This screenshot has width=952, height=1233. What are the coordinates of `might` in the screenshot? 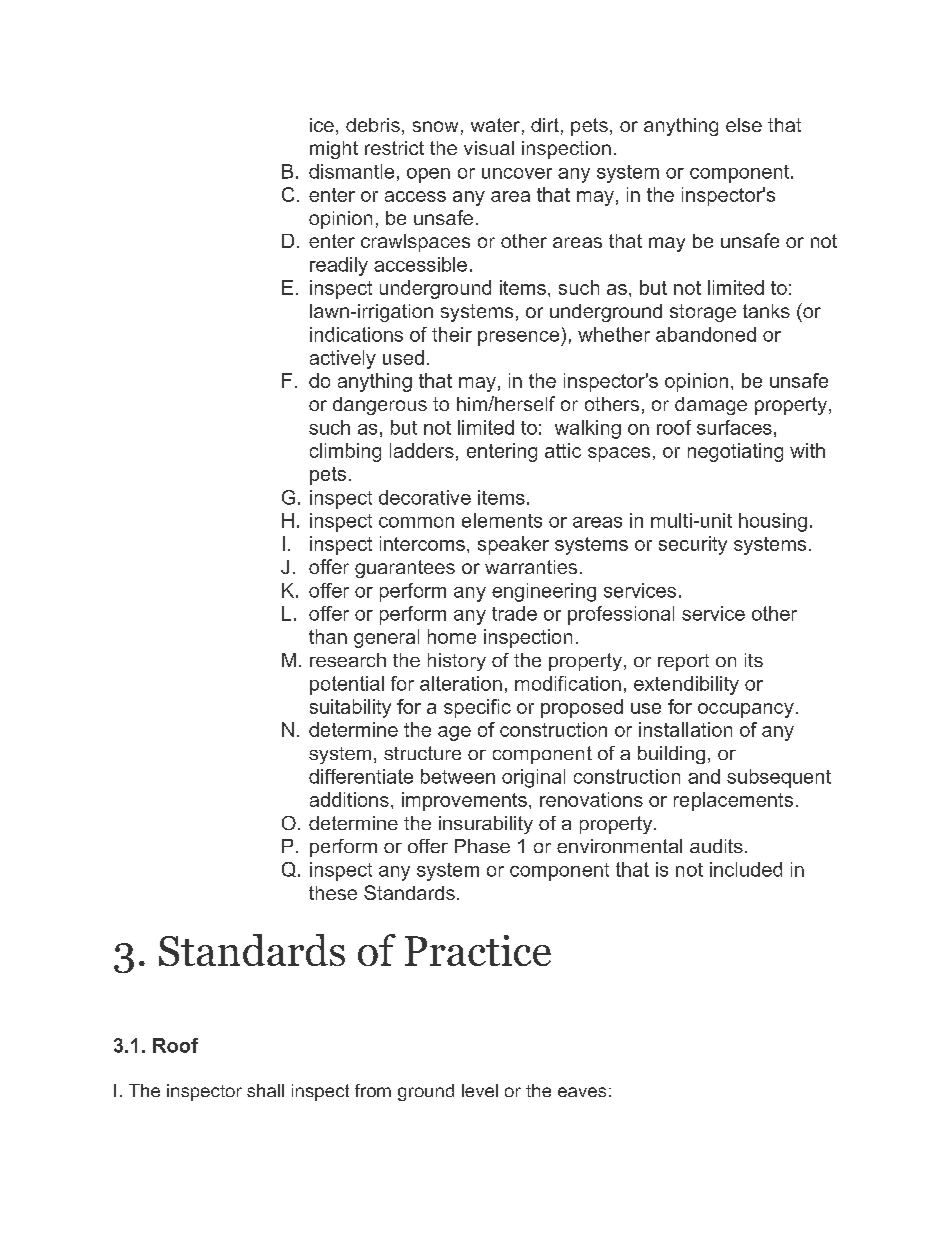 It's located at (334, 150).
